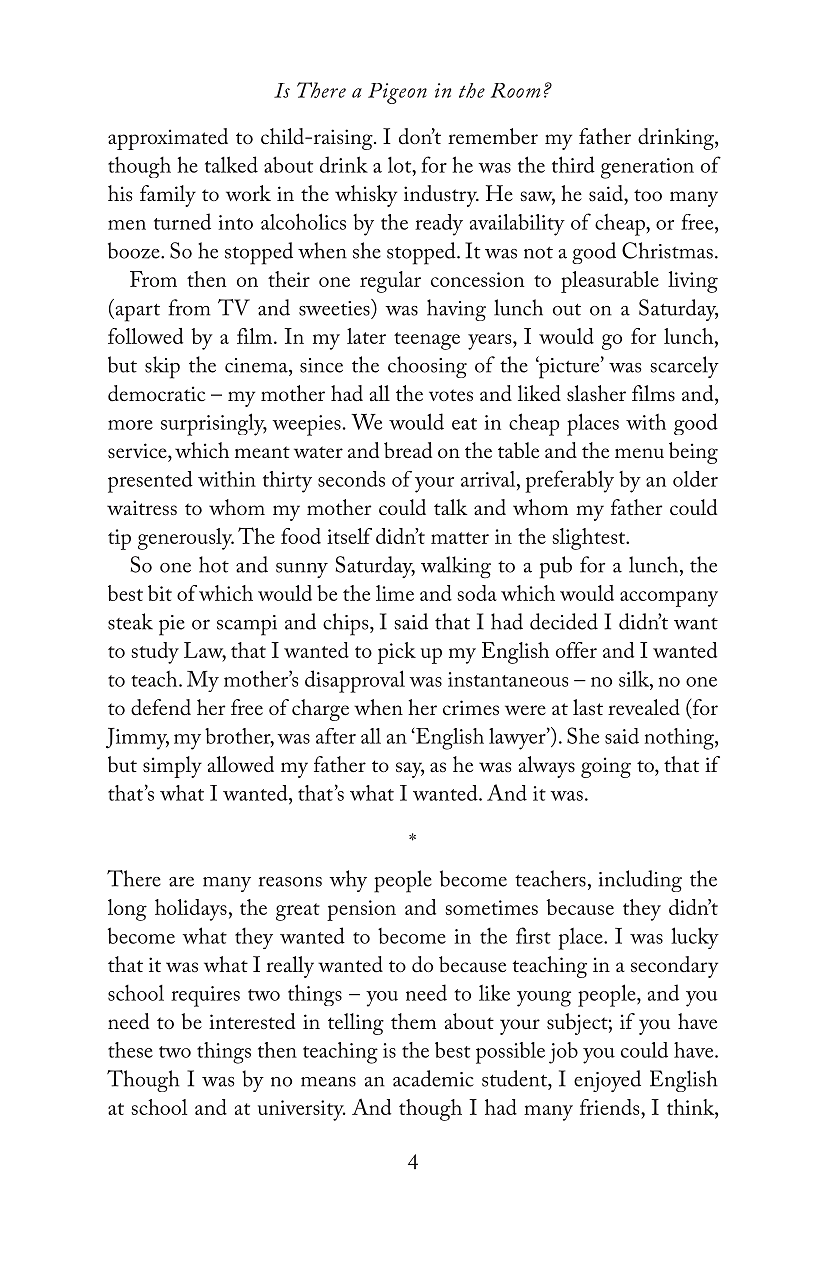 The height and width of the page is (1261, 826). Describe the element at coordinates (607, 1081) in the page. I see `enjoyed` at that location.
